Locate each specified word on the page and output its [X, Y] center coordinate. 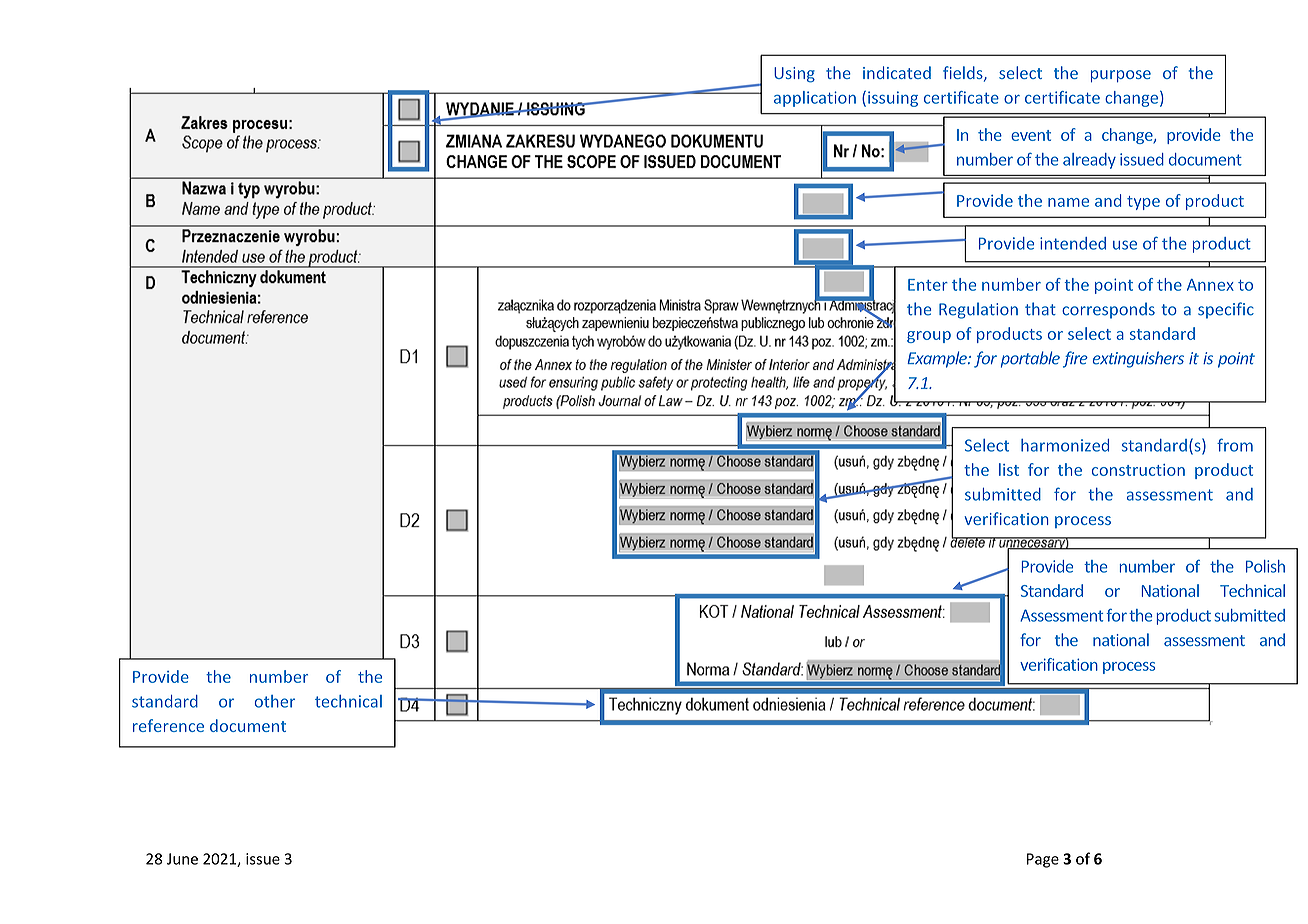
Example [938, 359]
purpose [1121, 76]
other [275, 701]
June [182, 859]
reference [168, 725]
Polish [1265, 566]
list [1009, 469]
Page [1043, 860]
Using [794, 75]
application [815, 99]
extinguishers [1138, 359]
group [929, 337]
